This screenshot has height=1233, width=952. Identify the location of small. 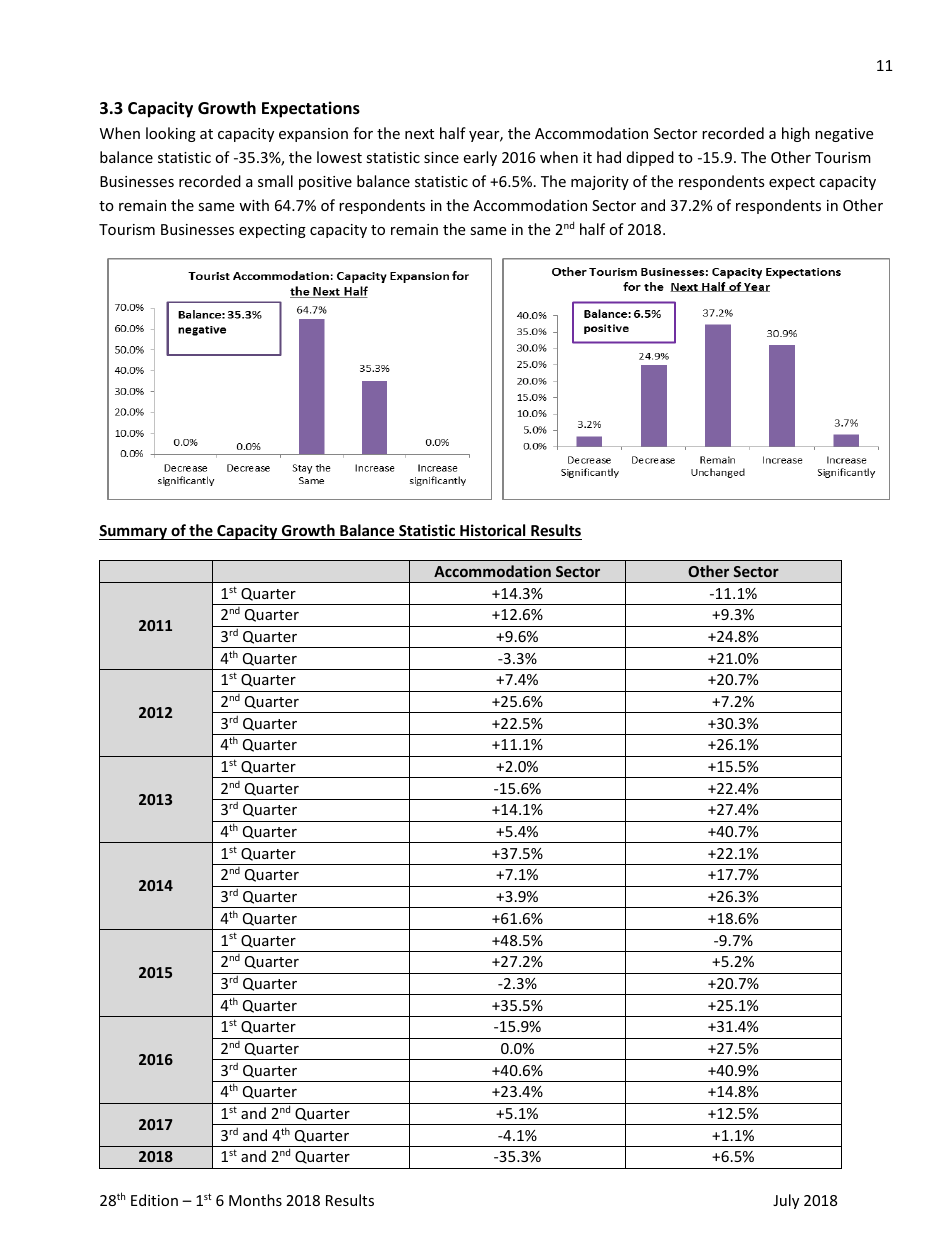
(275, 181).
